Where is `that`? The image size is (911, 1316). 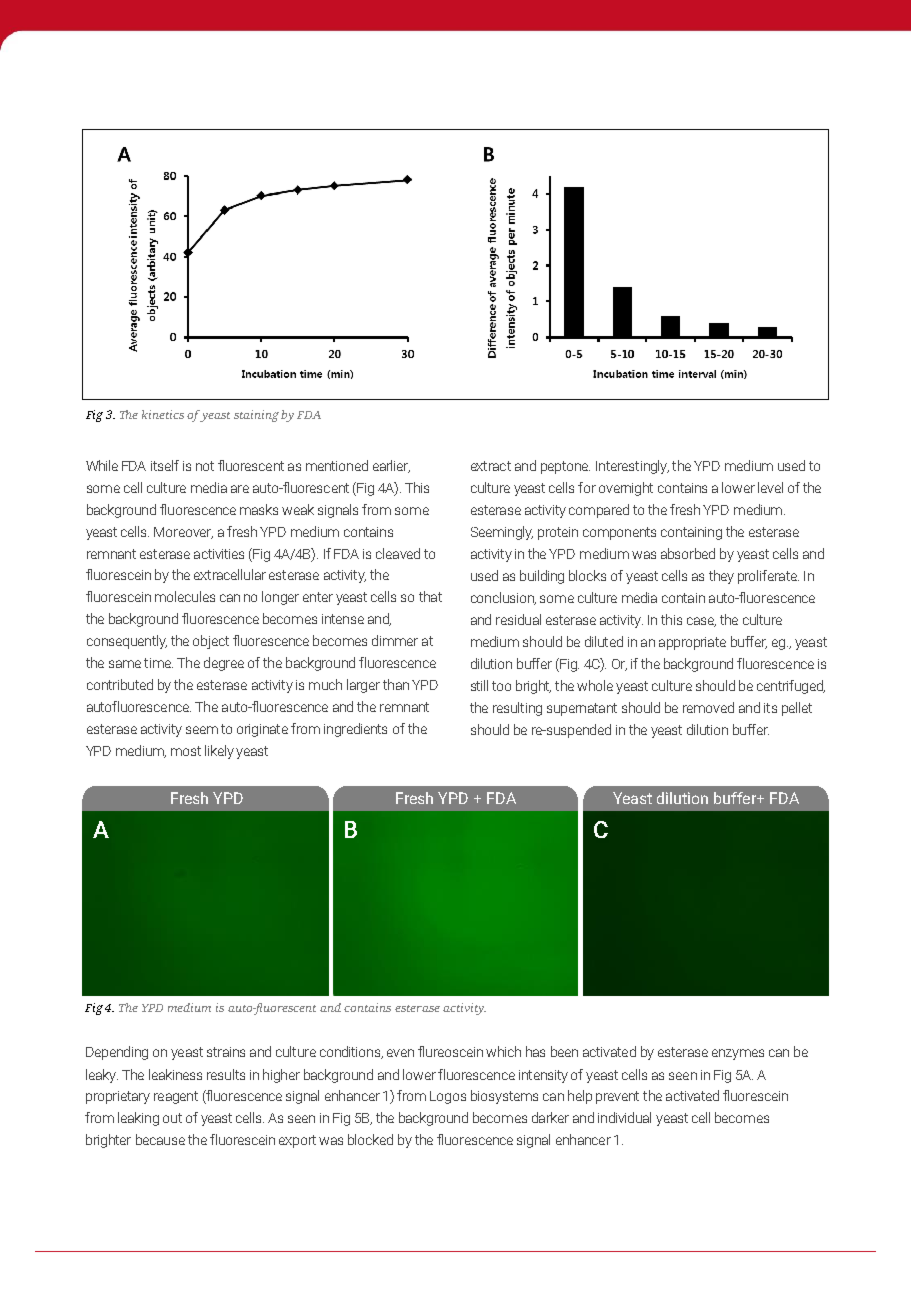 that is located at coordinates (430, 596).
